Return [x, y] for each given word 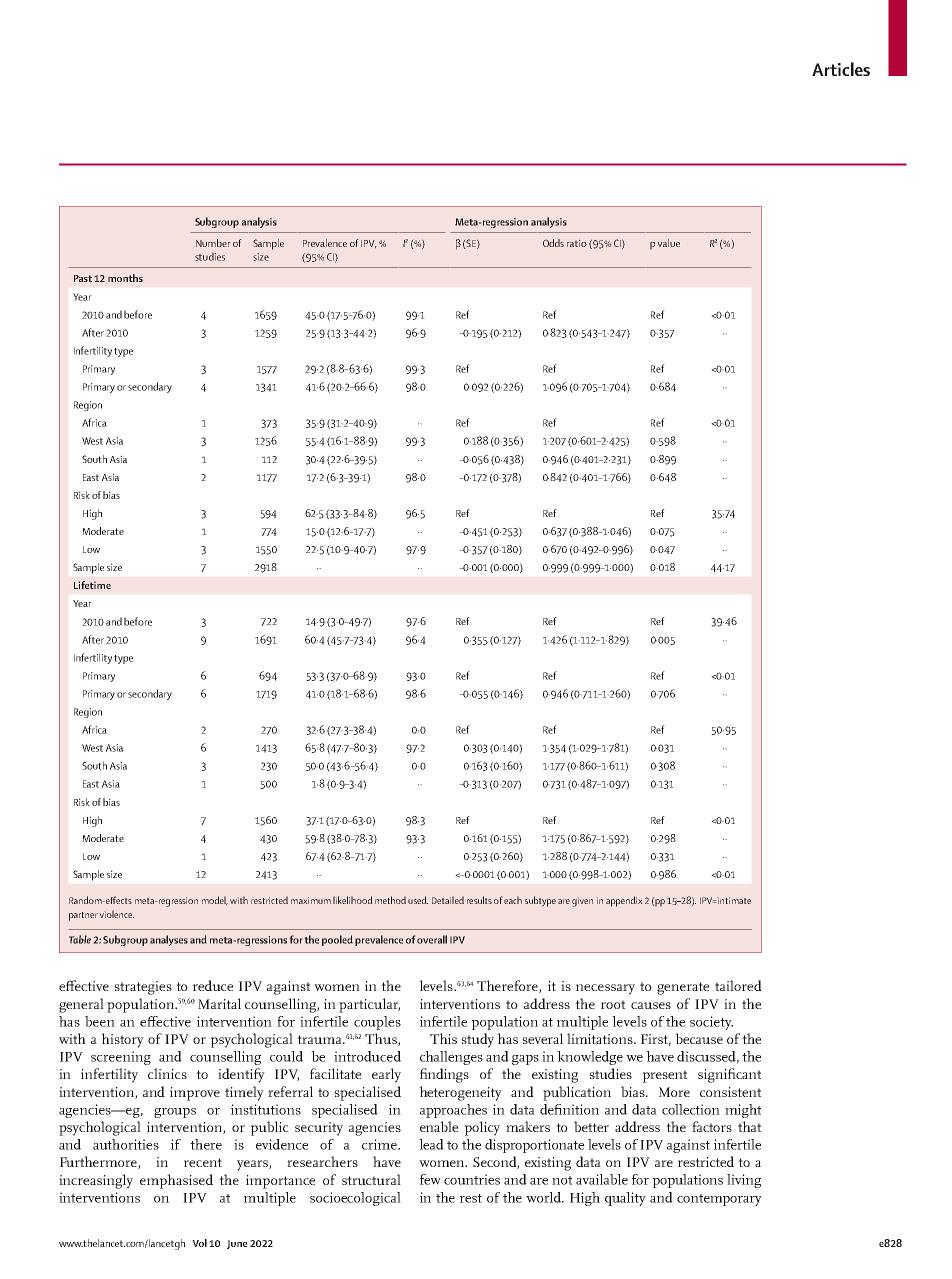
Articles [841, 69]
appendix [624, 901]
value [668, 243]
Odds [553, 243]
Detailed [448, 900]
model [215, 901]
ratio [577, 243]
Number [213, 243]
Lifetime [92, 585]
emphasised [176, 1181]
